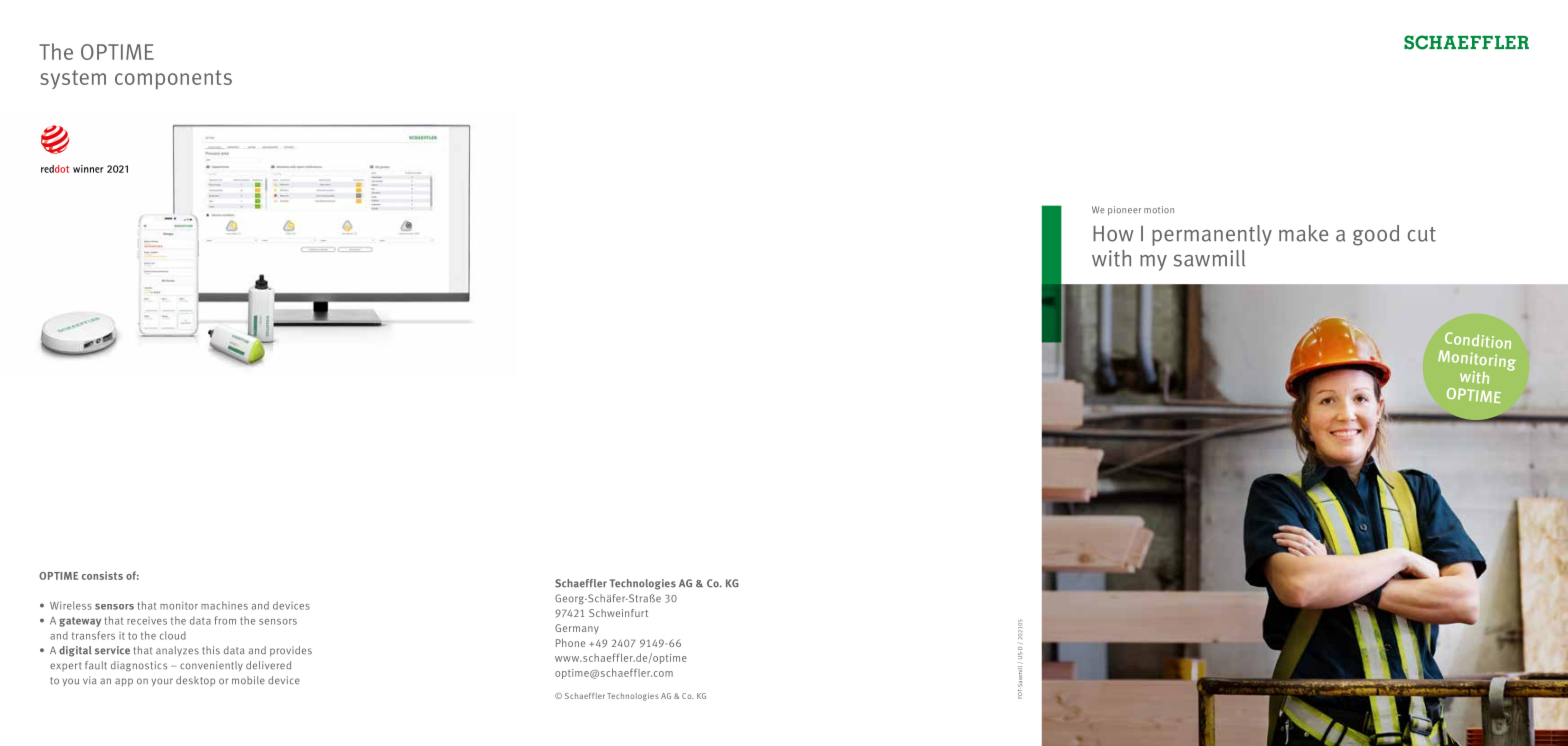 The height and width of the page is (746, 1568). What do you see at coordinates (1303, 233) in the page?
I see `make` at bounding box center [1303, 233].
